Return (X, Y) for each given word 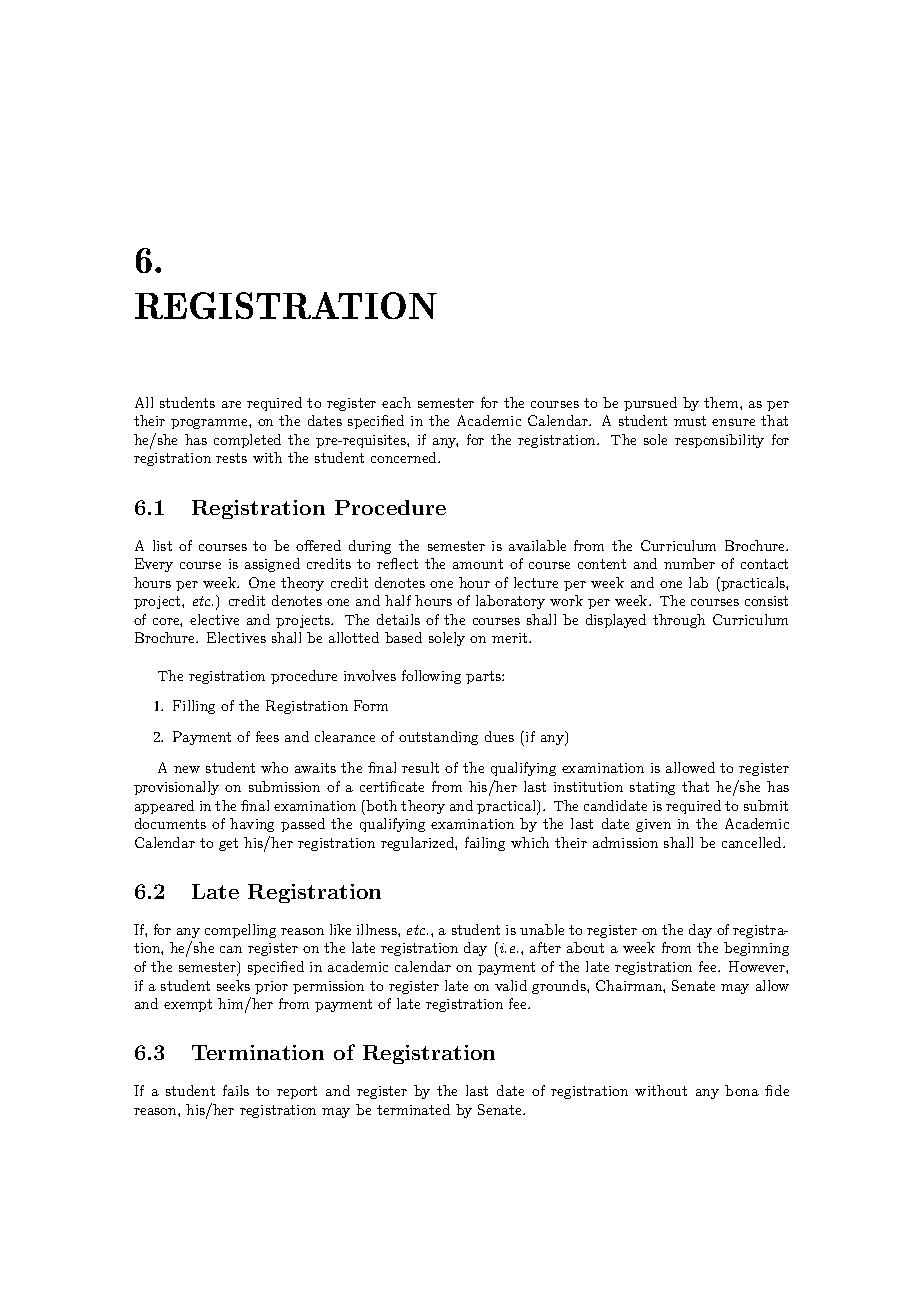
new (187, 769)
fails (236, 1090)
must (690, 421)
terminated (413, 1109)
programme (210, 424)
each (396, 402)
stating (652, 788)
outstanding (438, 738)
